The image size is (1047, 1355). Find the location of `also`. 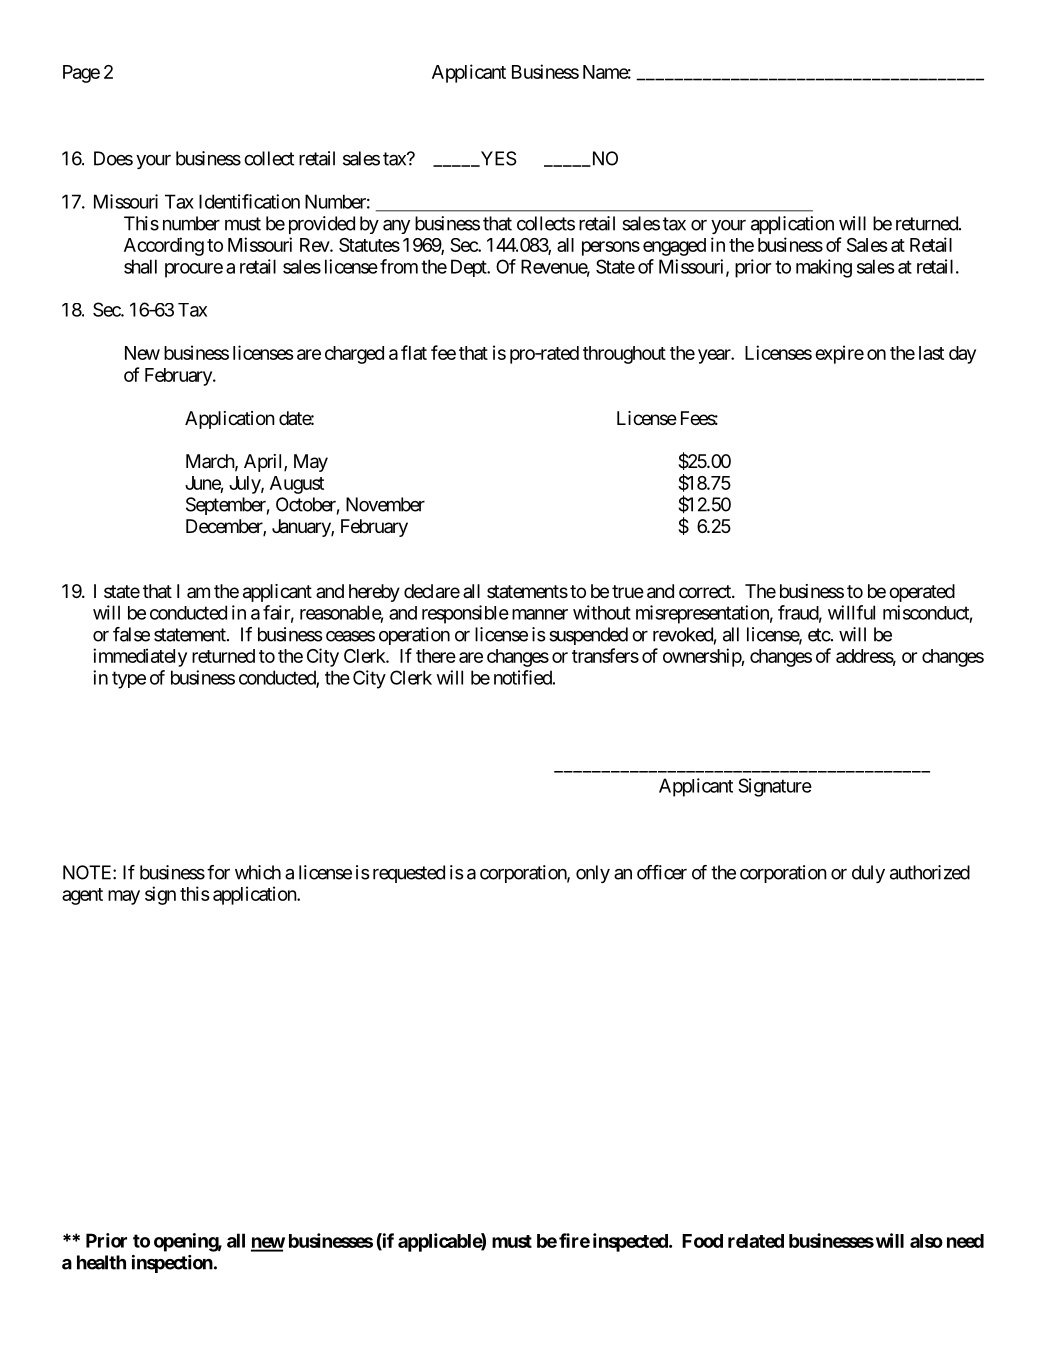

also is located at coordinates (926, 1241).
